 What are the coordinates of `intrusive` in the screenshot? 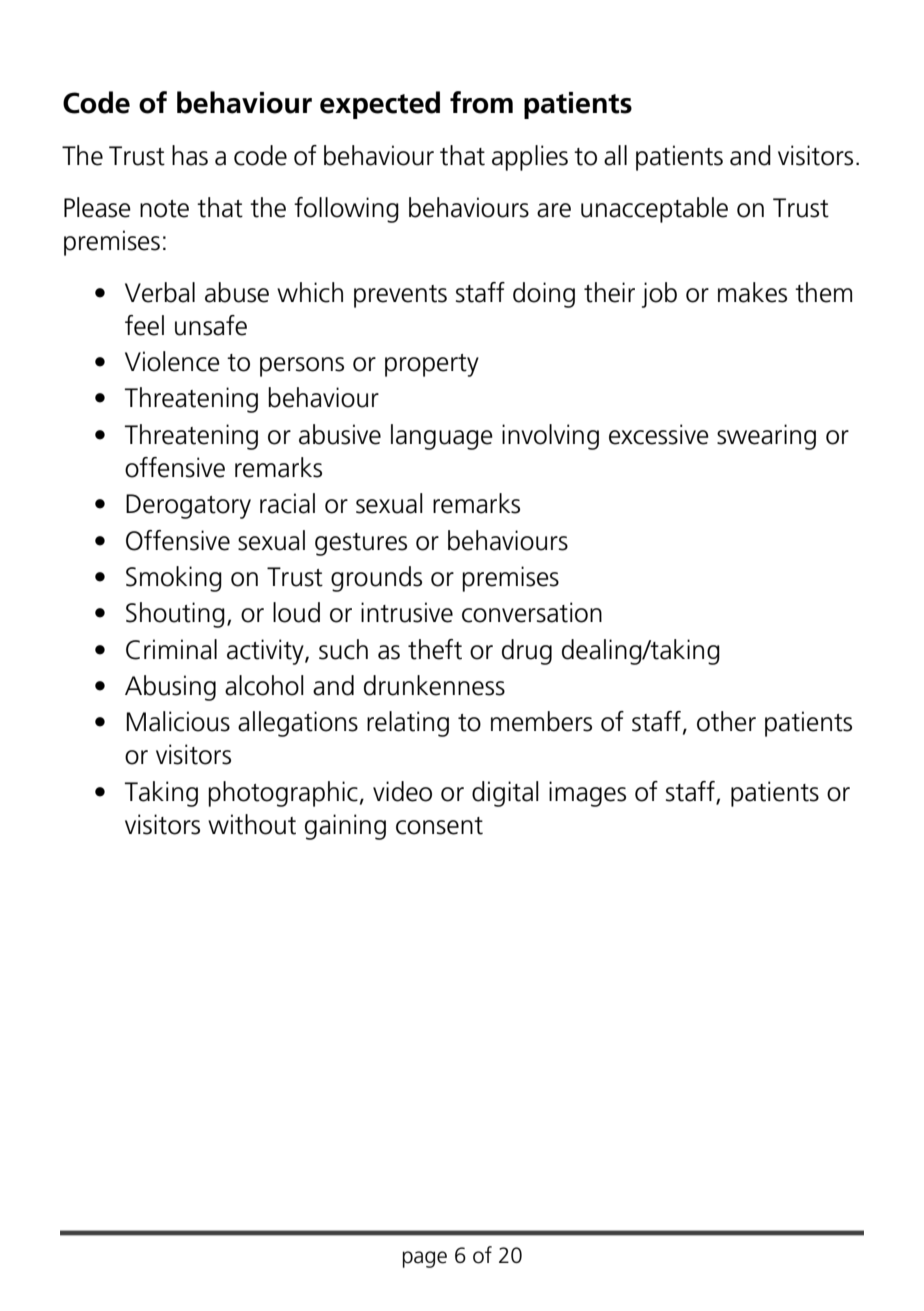 It's located at (407, 612).
